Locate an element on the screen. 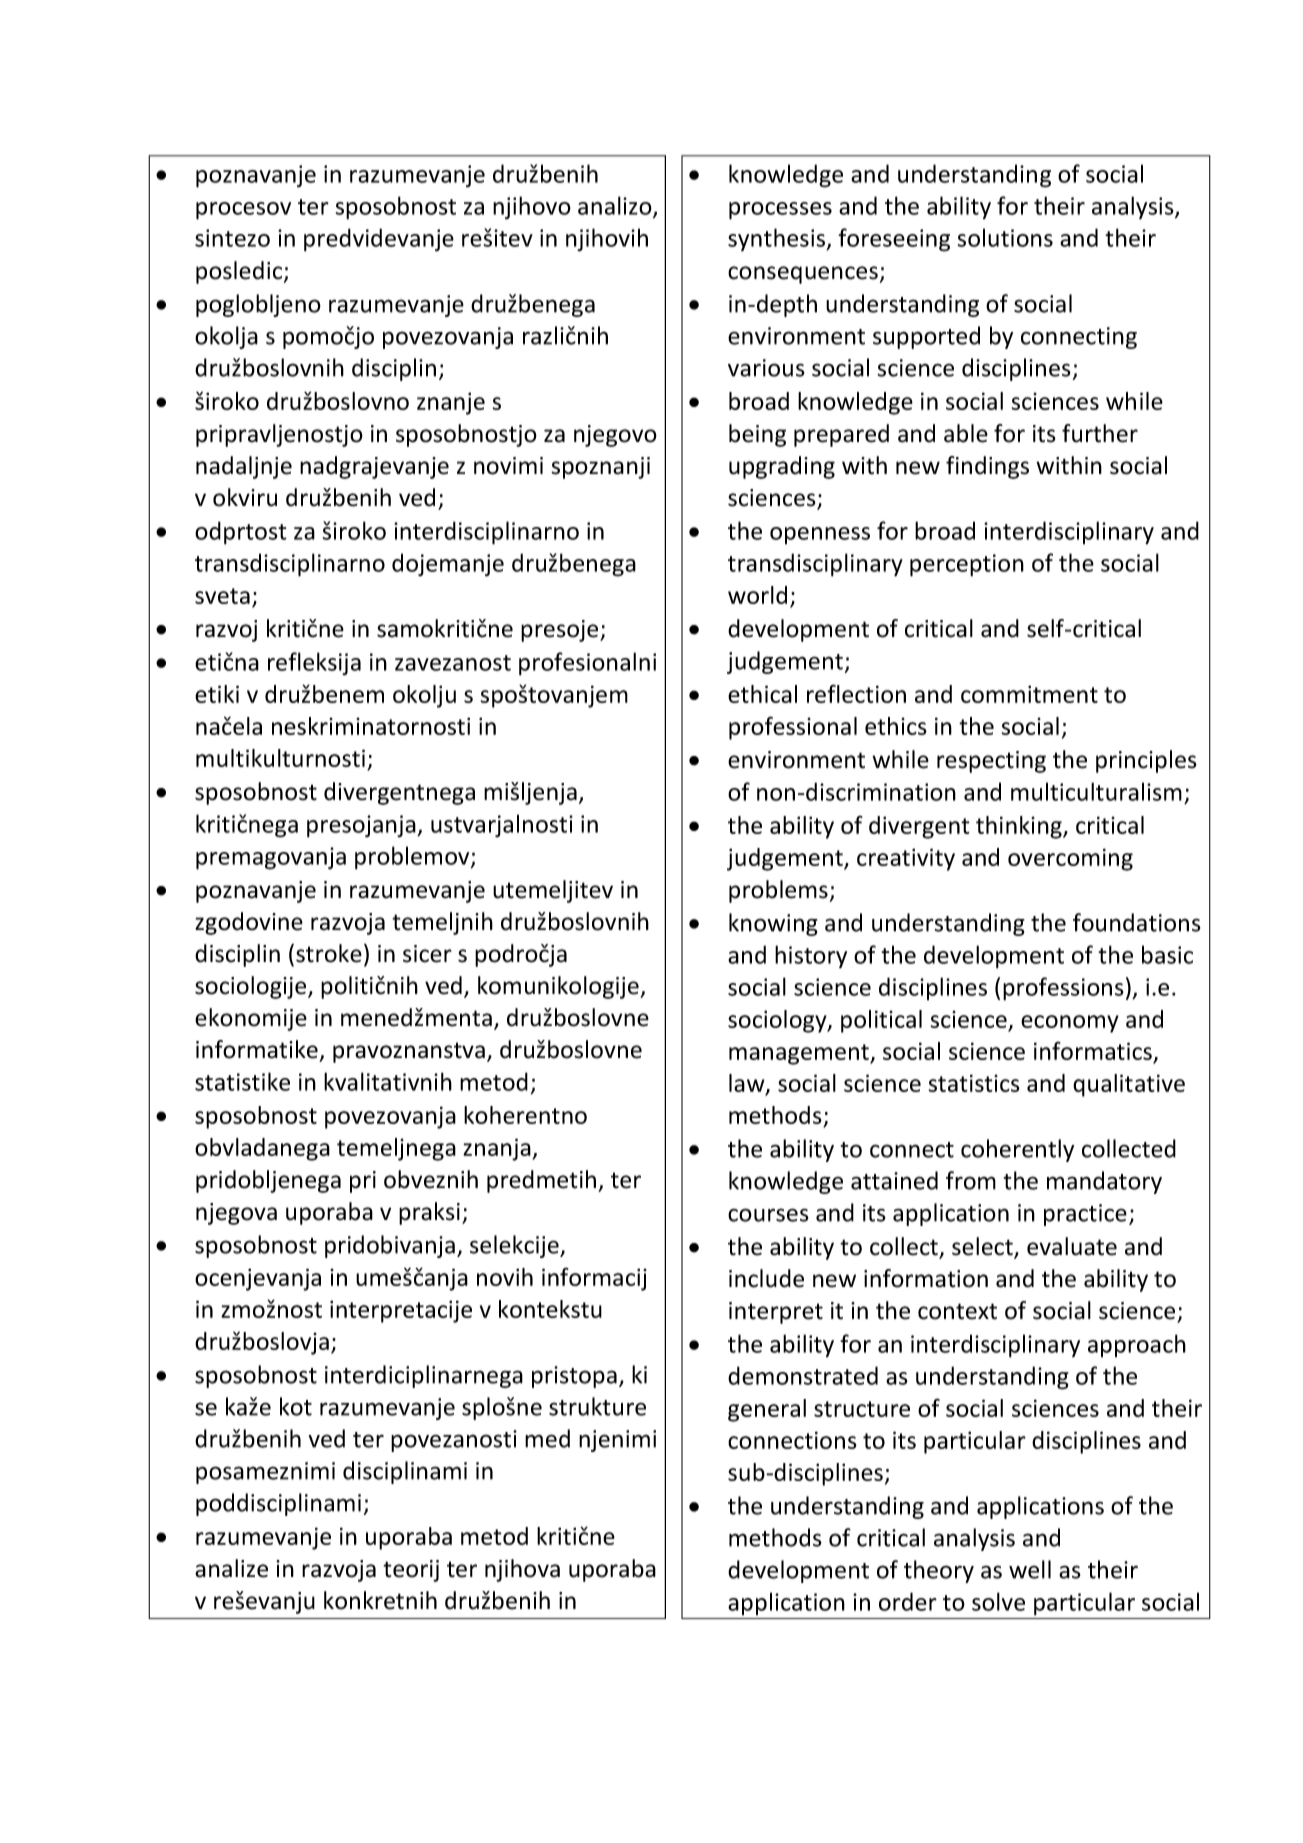 This screenshot has height=1843, width=1303. solutions is located at coordinates (1005, 237).
